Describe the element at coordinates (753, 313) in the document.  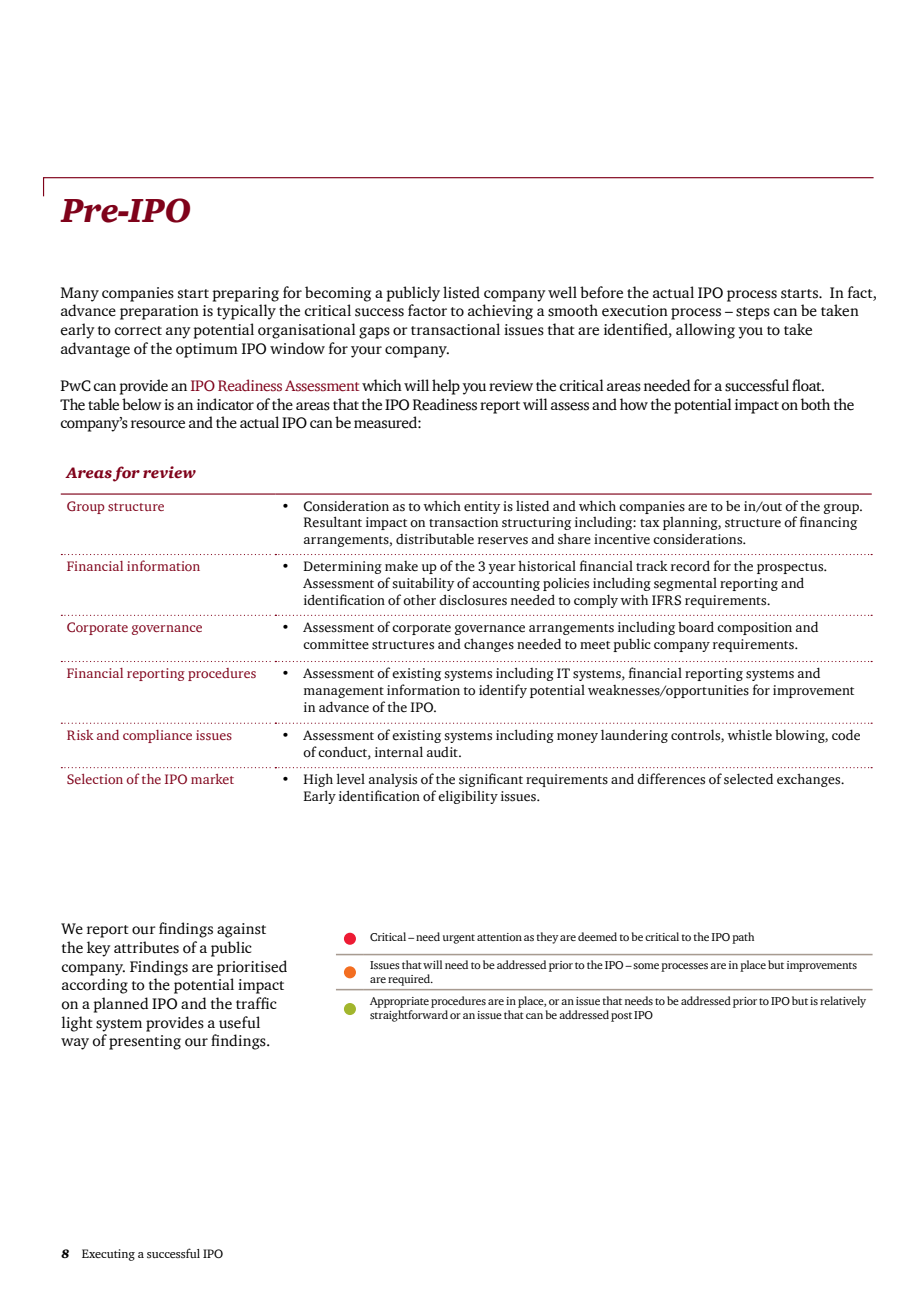
I see `steps` at that location.
